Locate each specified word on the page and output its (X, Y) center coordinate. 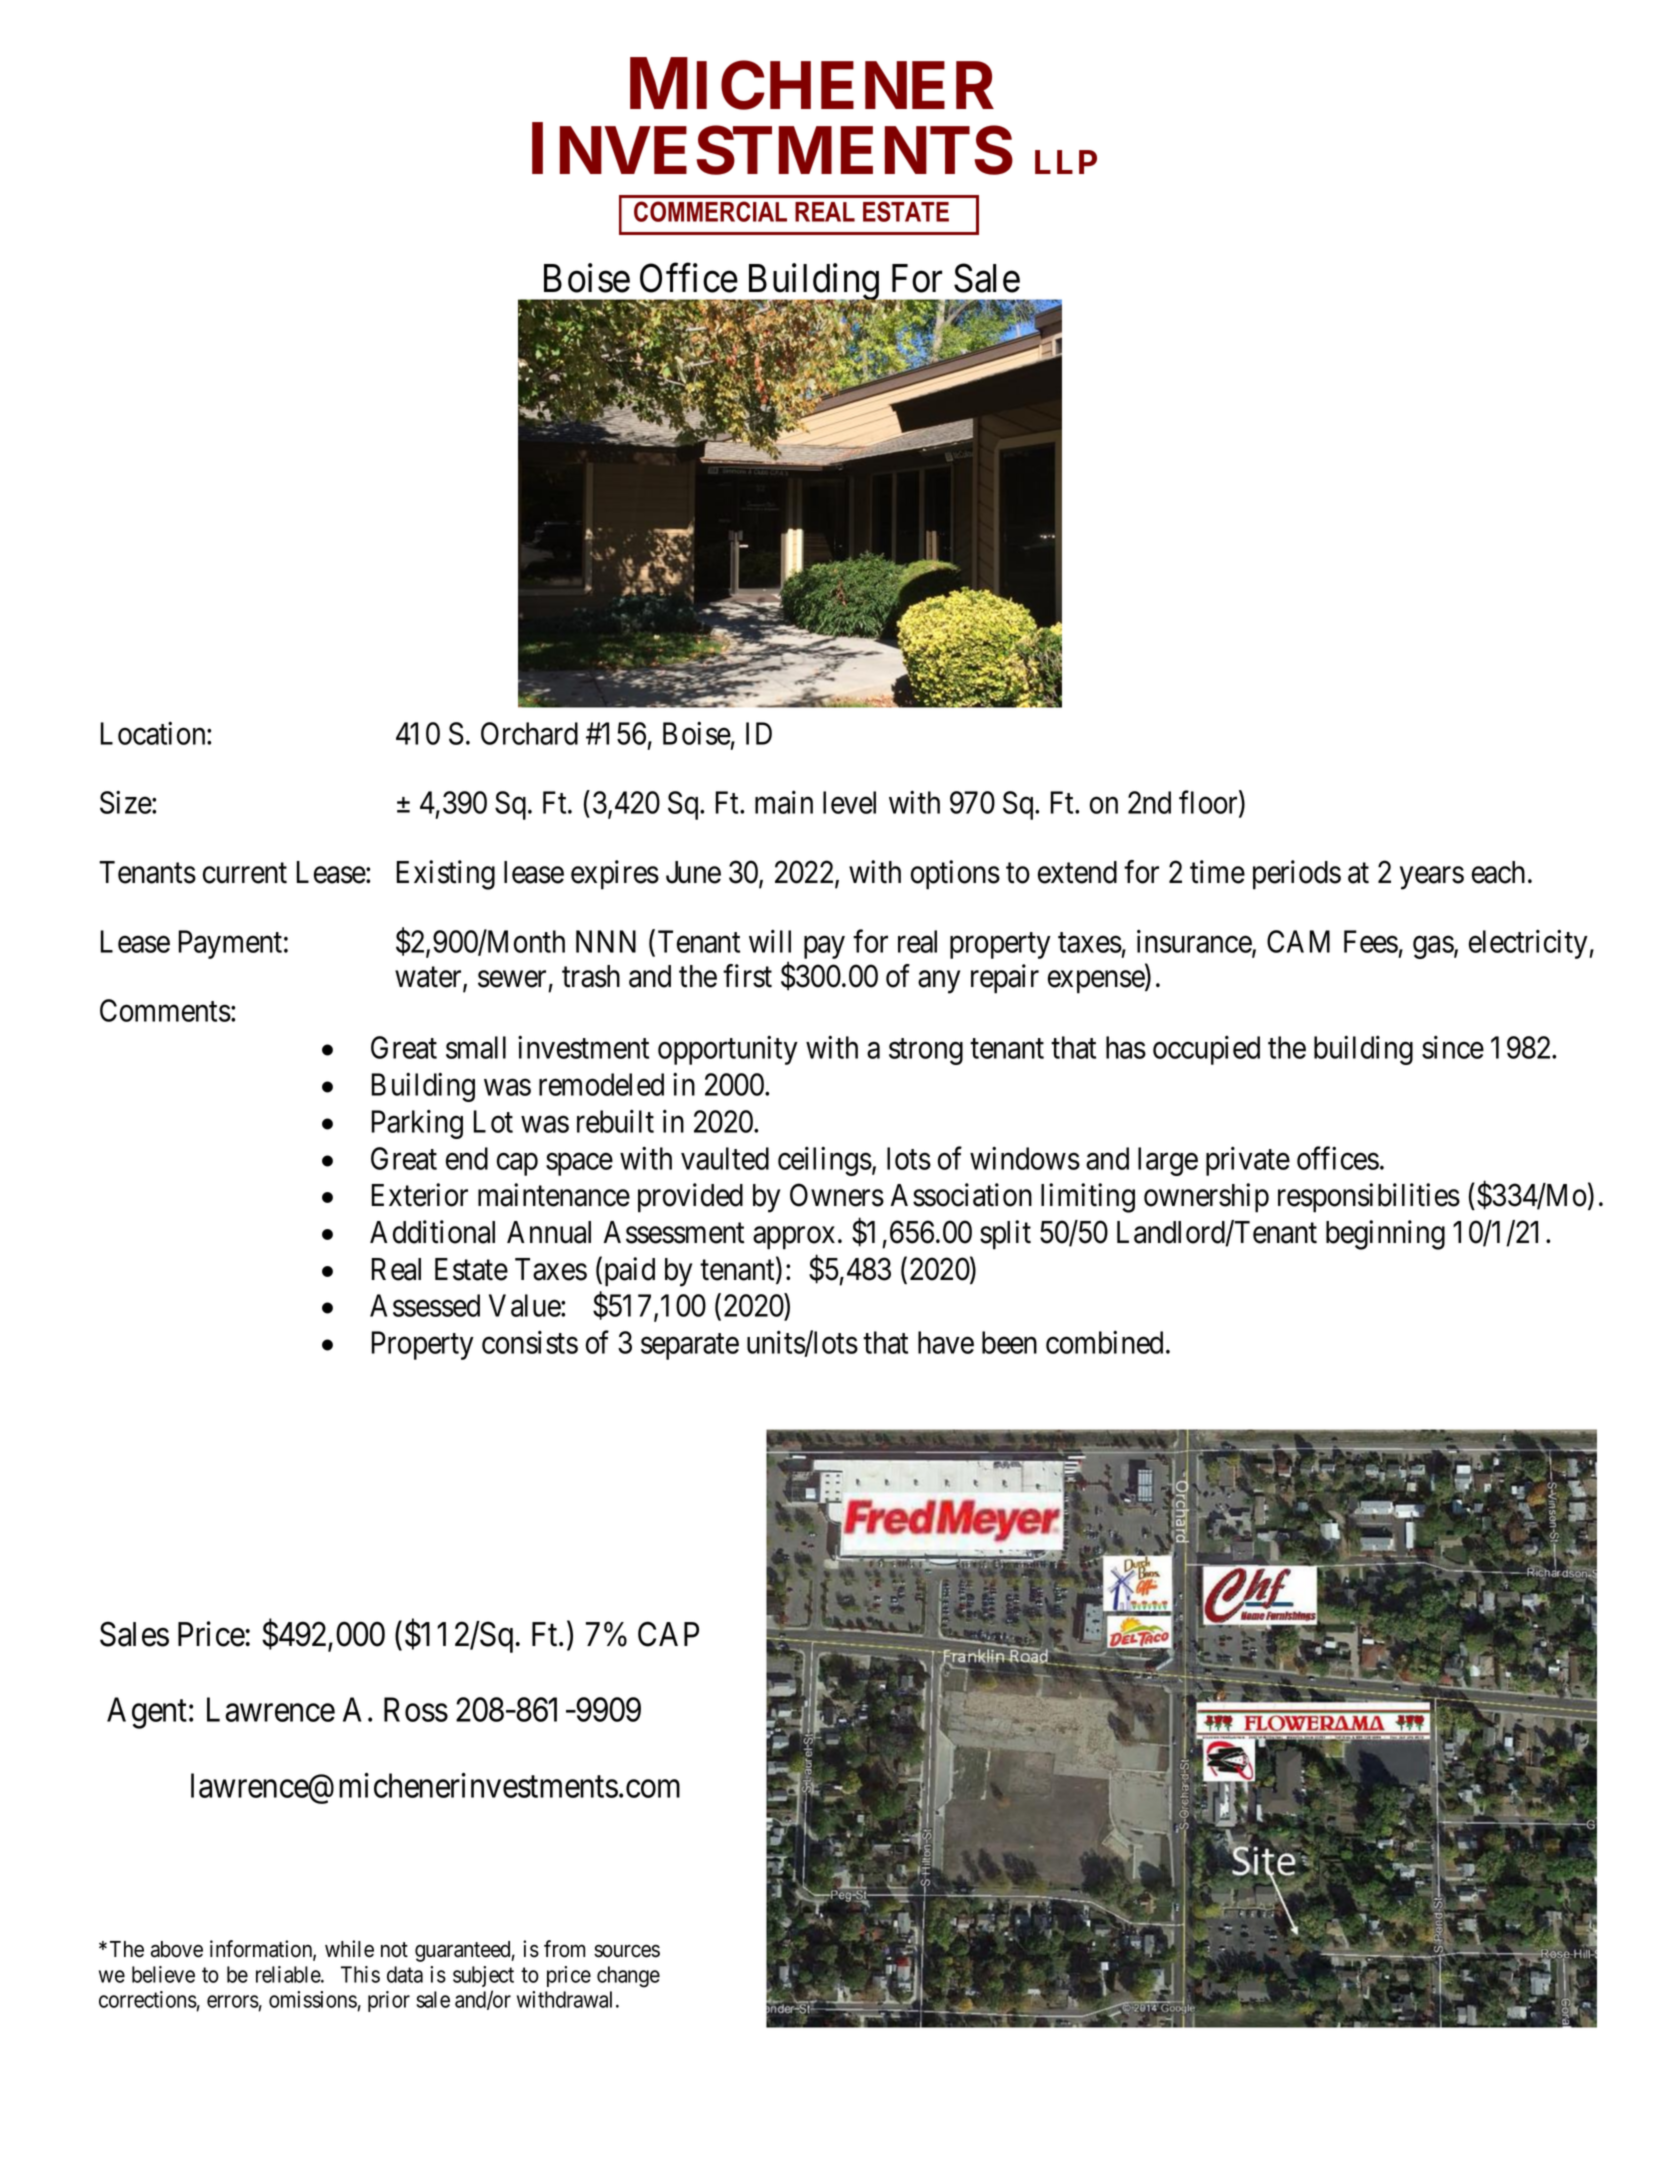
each (1498, 872)
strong (926, 1052)
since (1453, 1047)
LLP (1066, 162)
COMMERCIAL (710, 211)
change (628, 1977)
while (349, 1949)
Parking (417, 1124)
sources (627, 1951)
